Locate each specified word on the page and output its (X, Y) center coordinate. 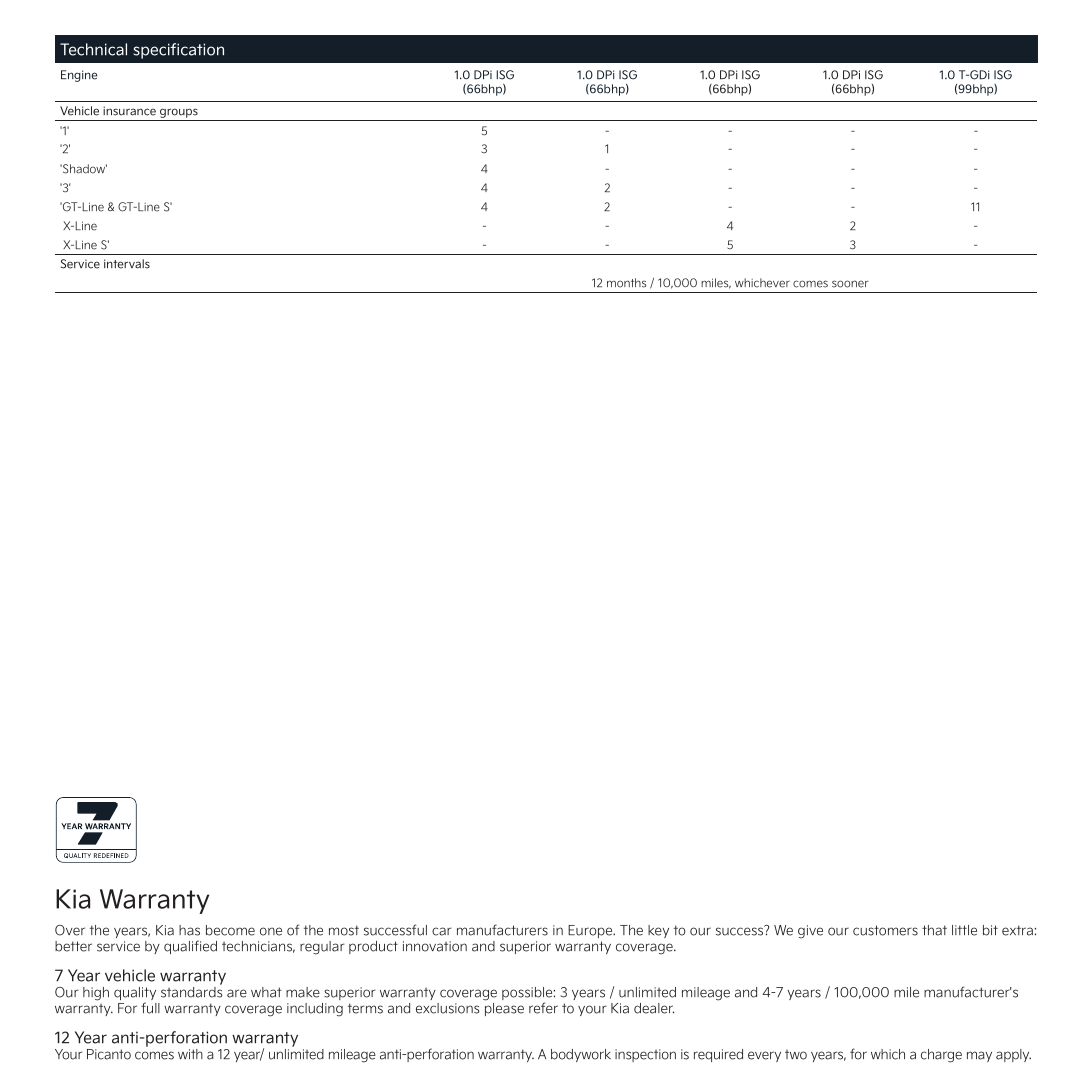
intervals (127, 264)
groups (179, 114)
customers (885, 930)
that (934, 930)
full (150, 1008)
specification (178, 51)
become (230, 930)
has (189, 930)
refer (543, 1008)
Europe (591, 931)
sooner (850, 284)
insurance (129, 111)
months (626, 283)
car (442, 931)
